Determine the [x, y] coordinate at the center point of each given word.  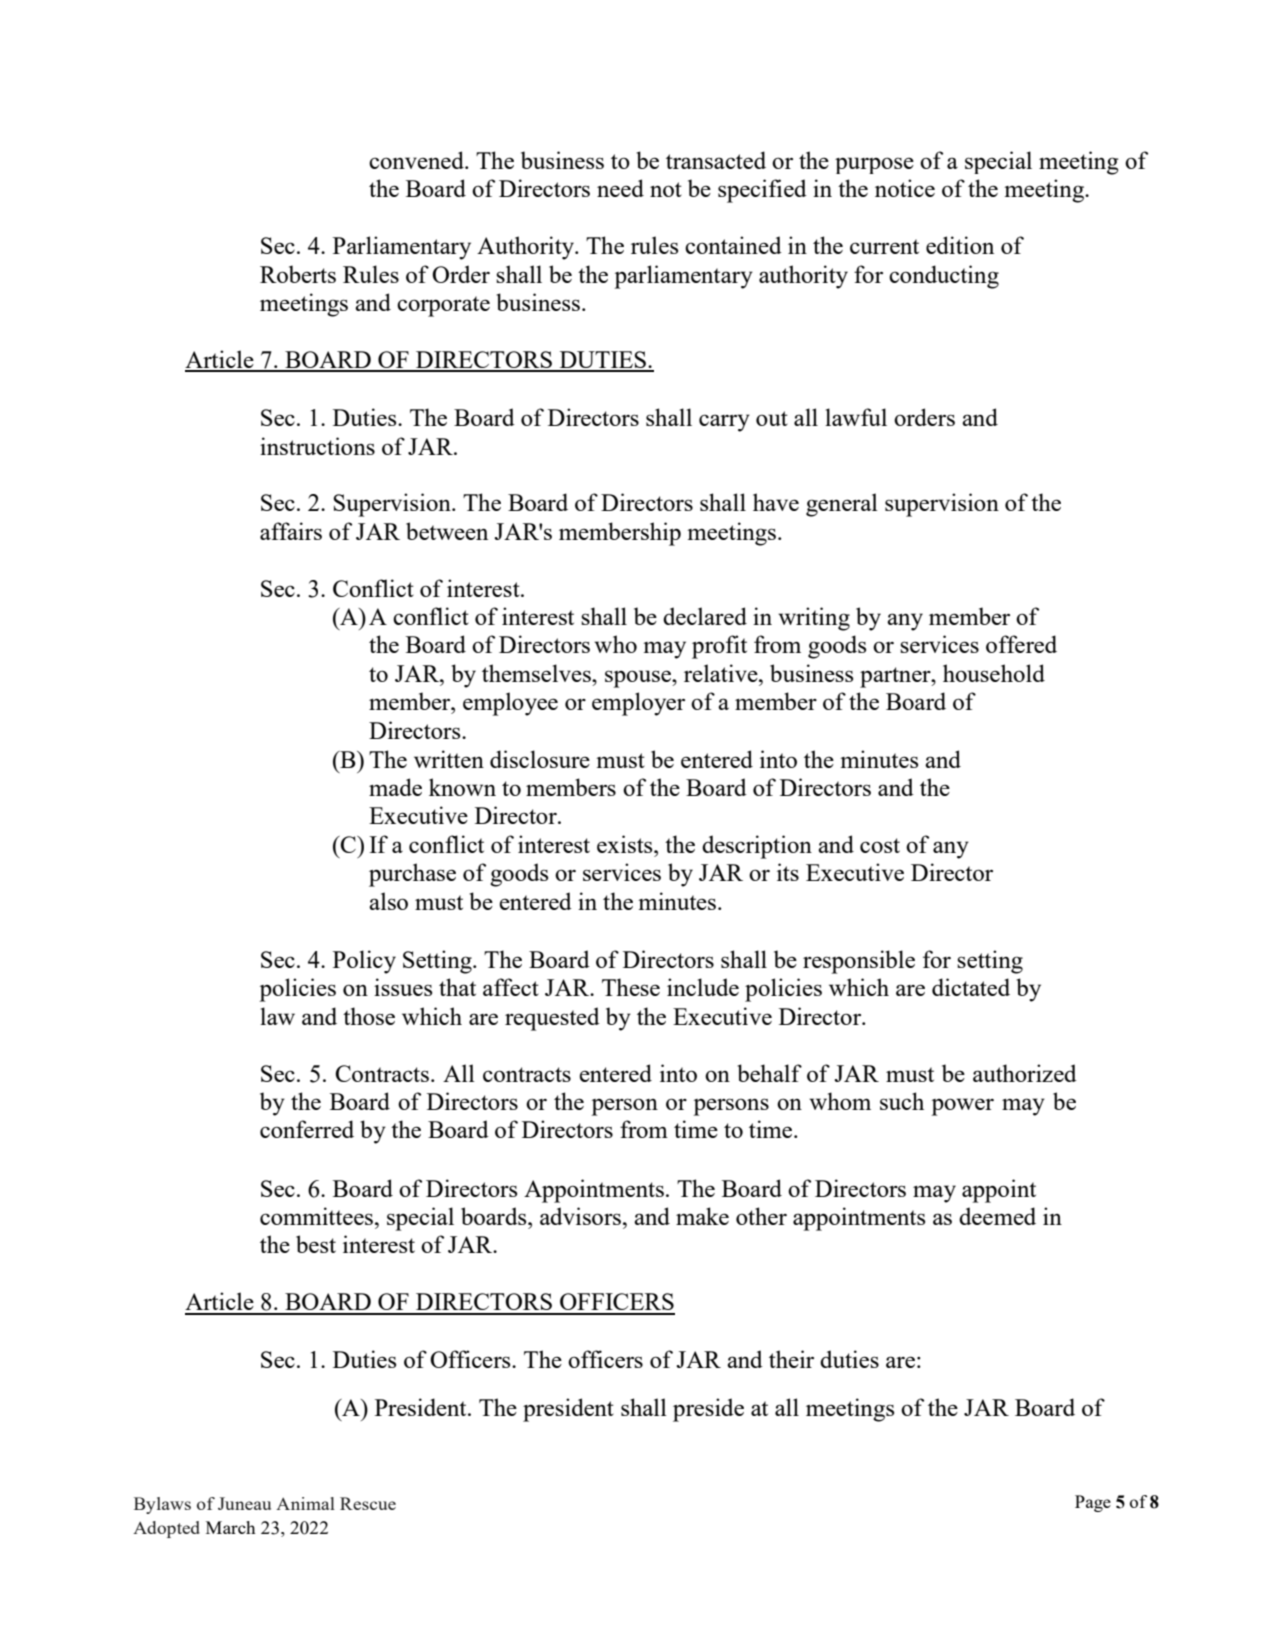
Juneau [244, 1503]
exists [626, 844]
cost [880, 845]
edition [960, 245]
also [388, 901]
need [620, 188]
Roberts [298, 274]
